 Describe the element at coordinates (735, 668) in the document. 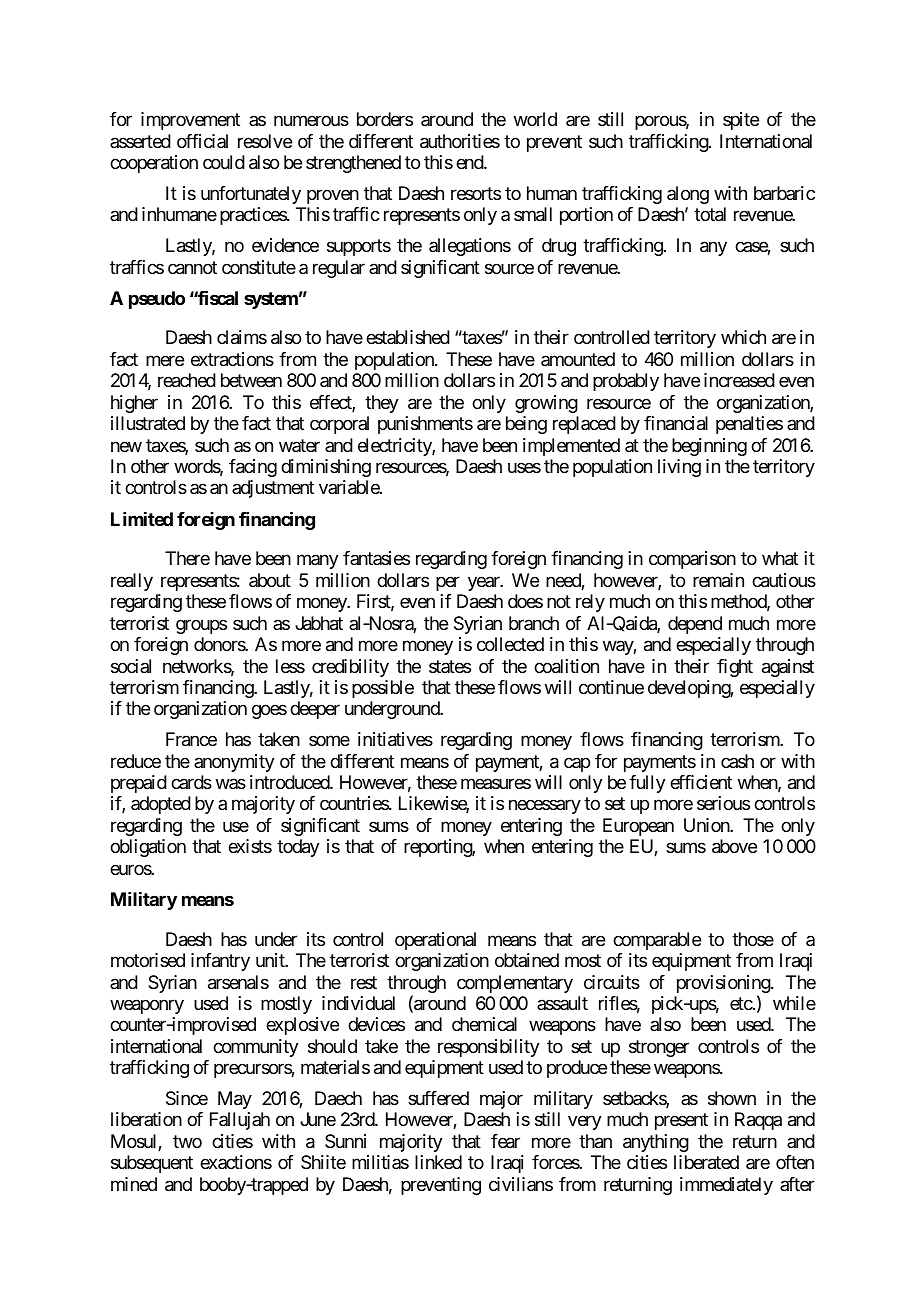

I see `fight` at that location.
